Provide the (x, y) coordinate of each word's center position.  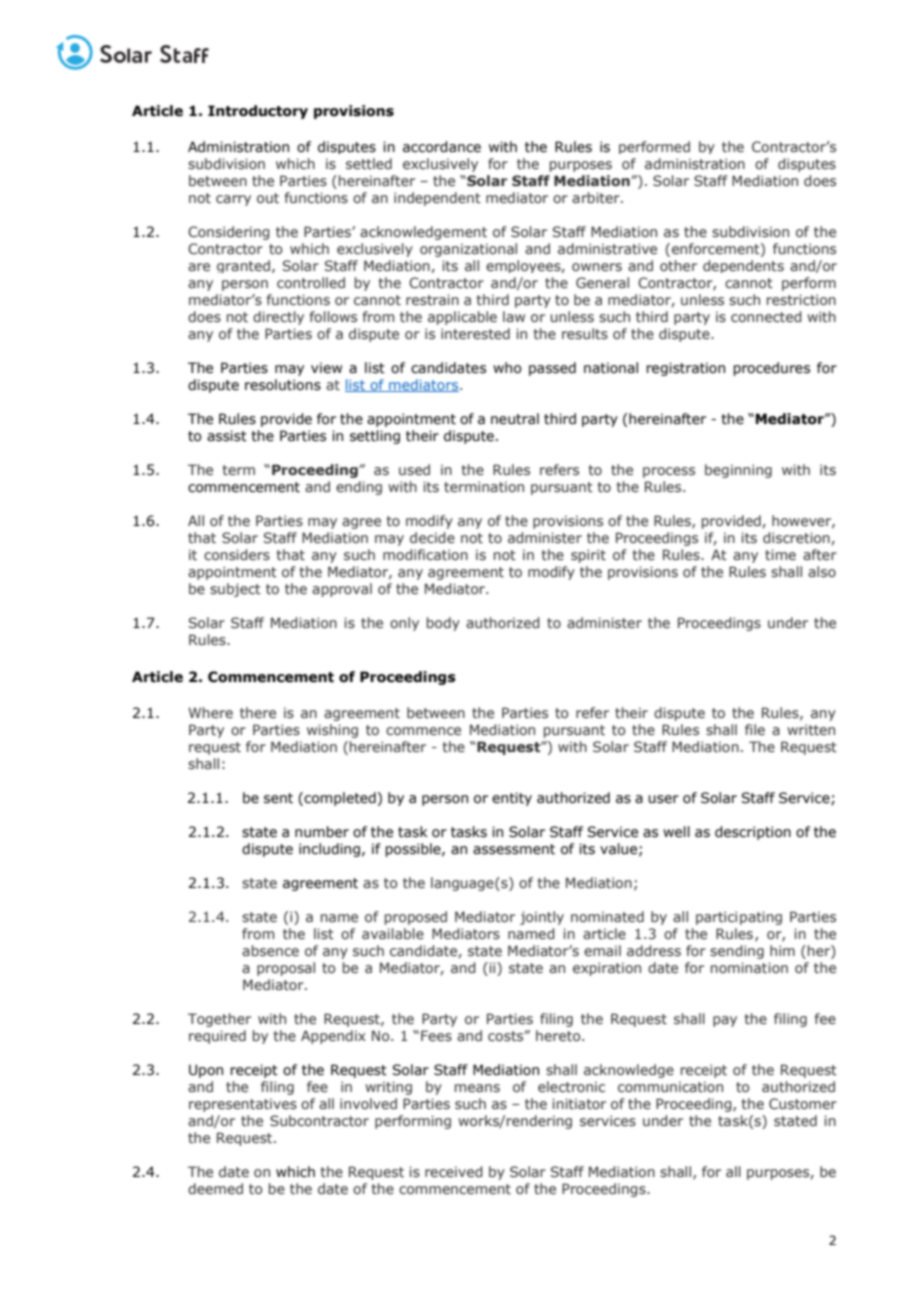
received (454, 1171)
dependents (743, 266)
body (443, 624)
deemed (215, 1188)
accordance (442, 147)
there (258, 712)
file (755, 729)
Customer (803, 1104)
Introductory (258, 112)
